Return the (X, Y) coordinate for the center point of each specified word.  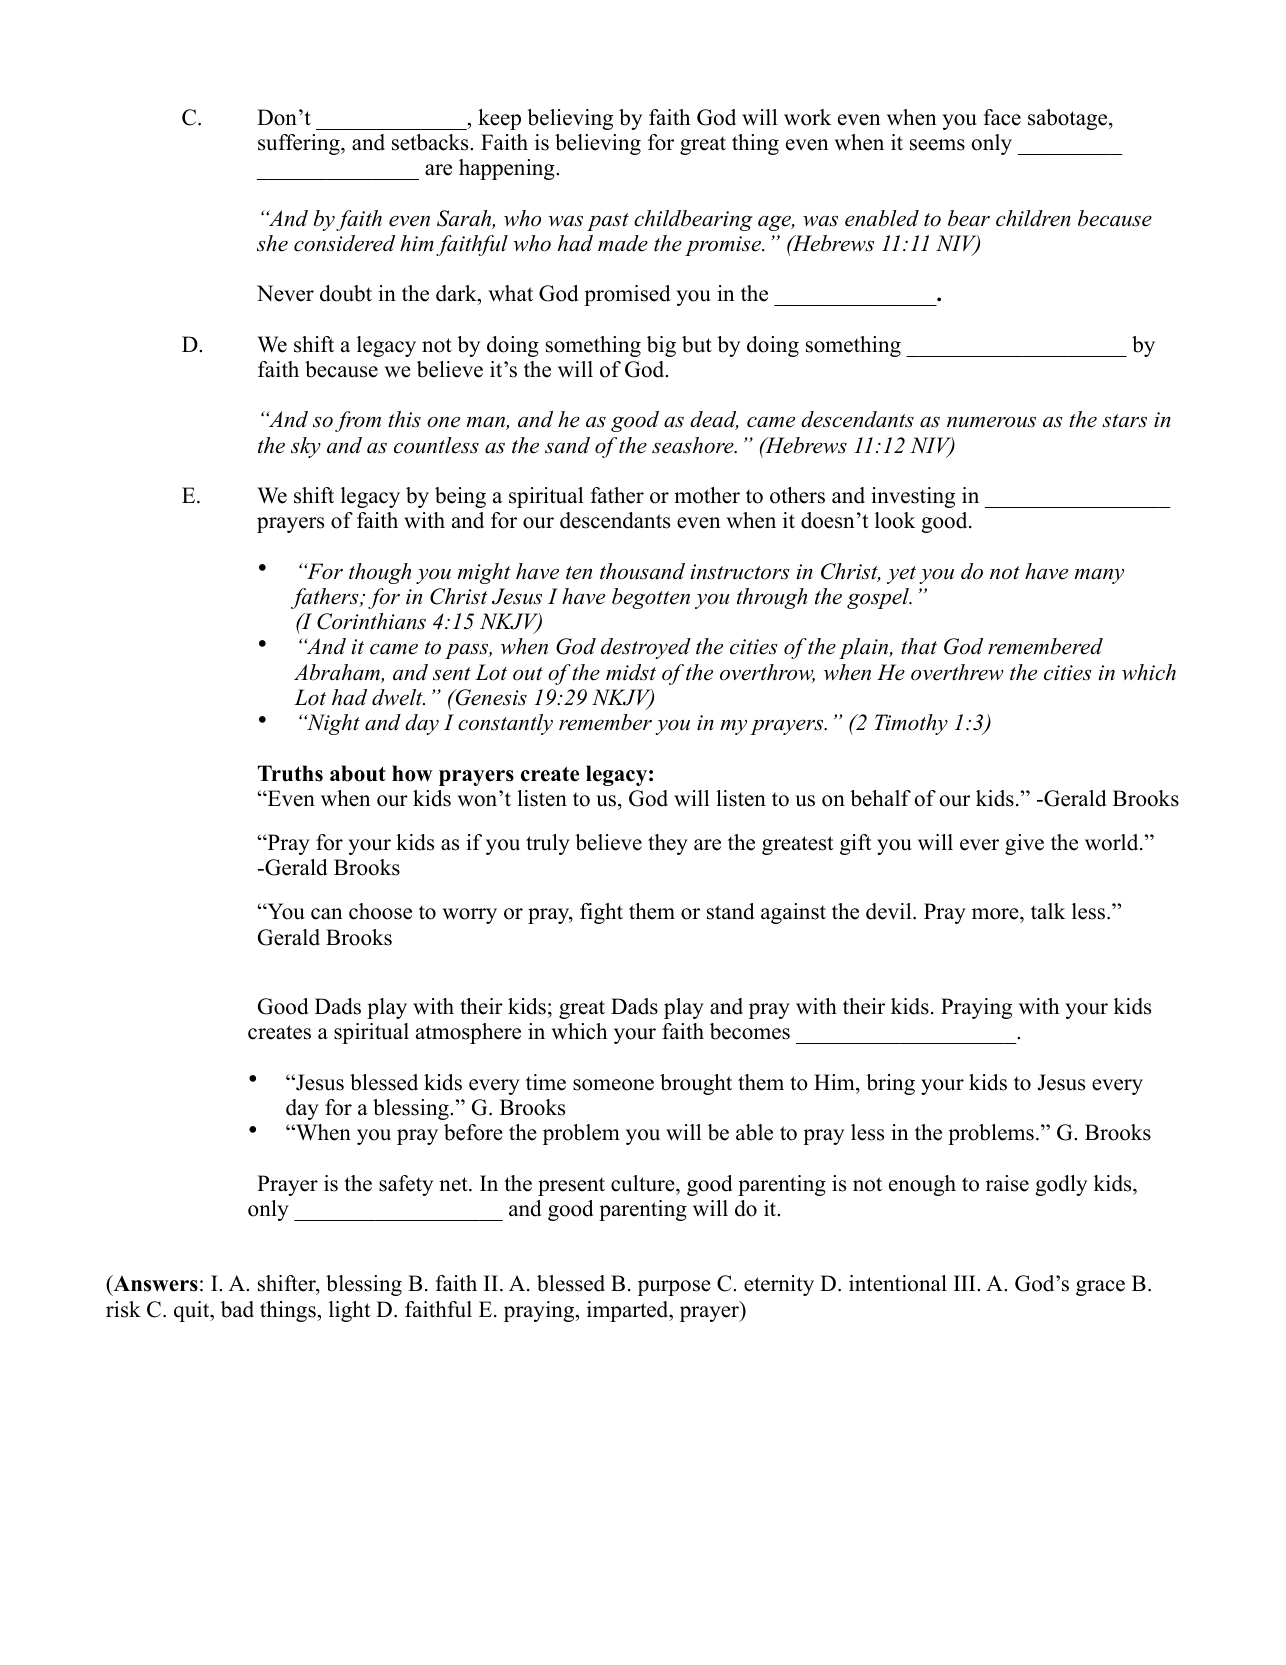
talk (1048, 911)
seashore (694, 445)
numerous (991, 422)
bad (237, 1309)
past (608, 222)
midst (631, 672)
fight (601, 913)
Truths (290, 773)
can (327, 914)
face (1002, 117)
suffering (300, 144)
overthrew (957, 672)
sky (306, 447)
